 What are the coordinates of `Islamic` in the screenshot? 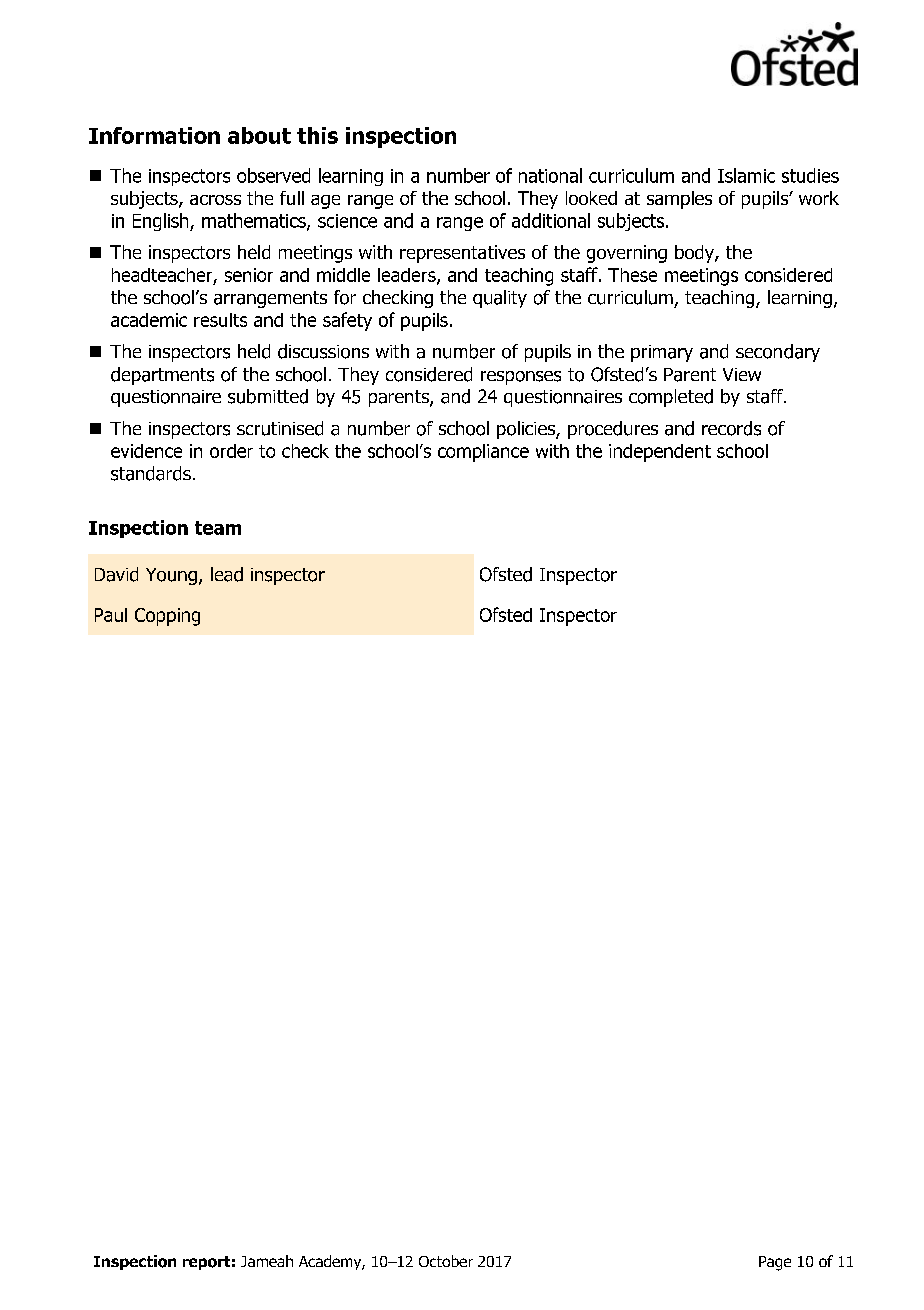 It's located at (746, 175).
